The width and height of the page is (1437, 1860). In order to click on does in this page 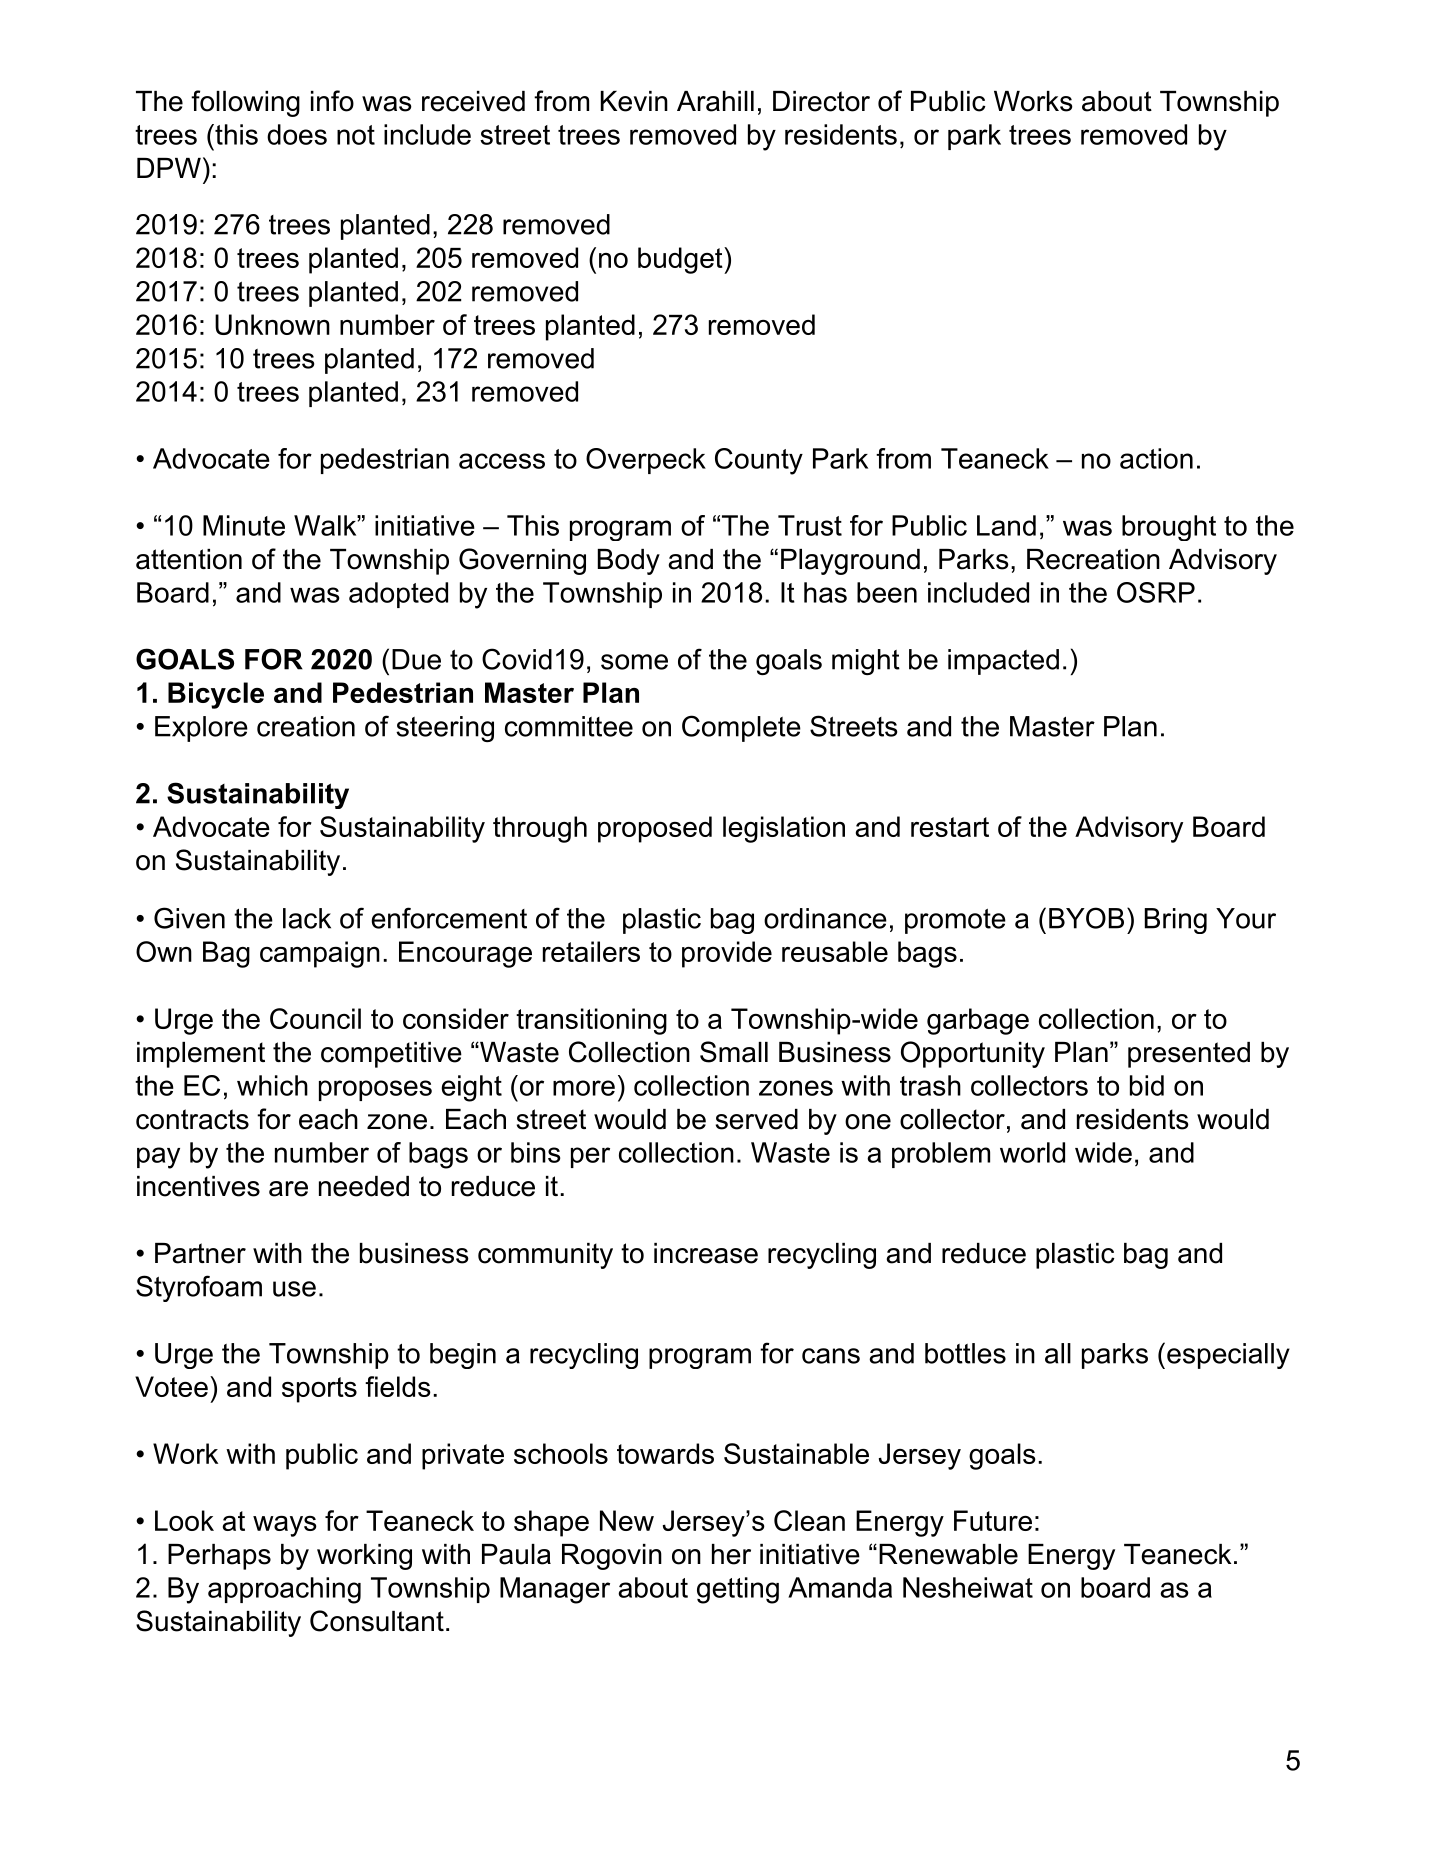, I will do `click(297, 134)`.
